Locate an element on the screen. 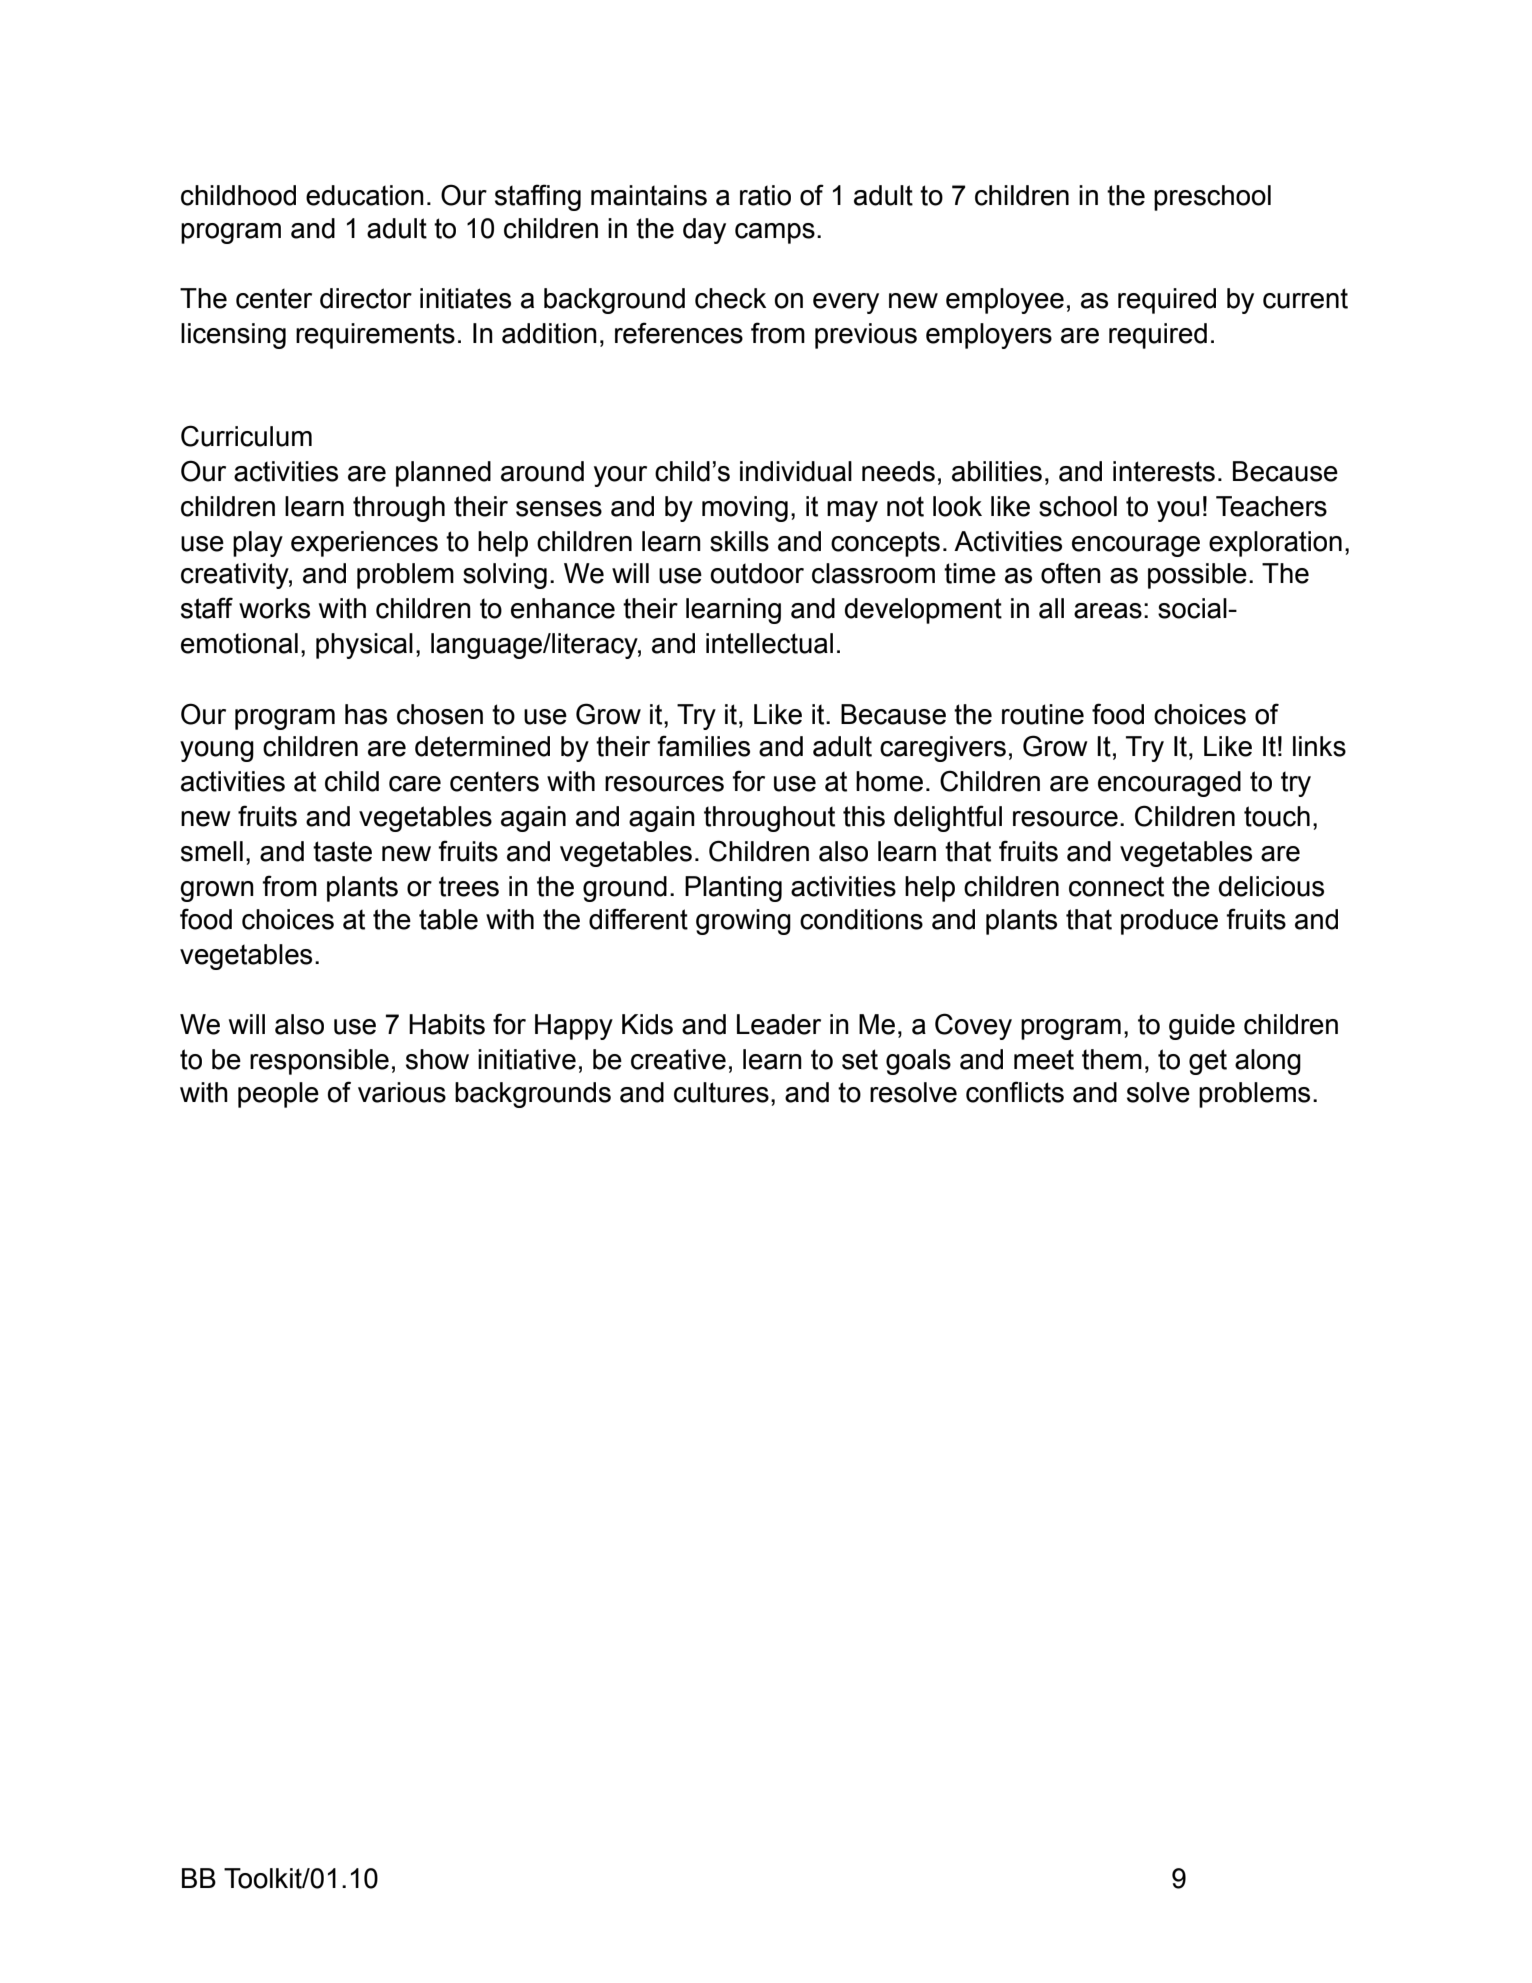 The width and height of the screenshot is (1532, 1983). education is located at coordinates (365, 195).
